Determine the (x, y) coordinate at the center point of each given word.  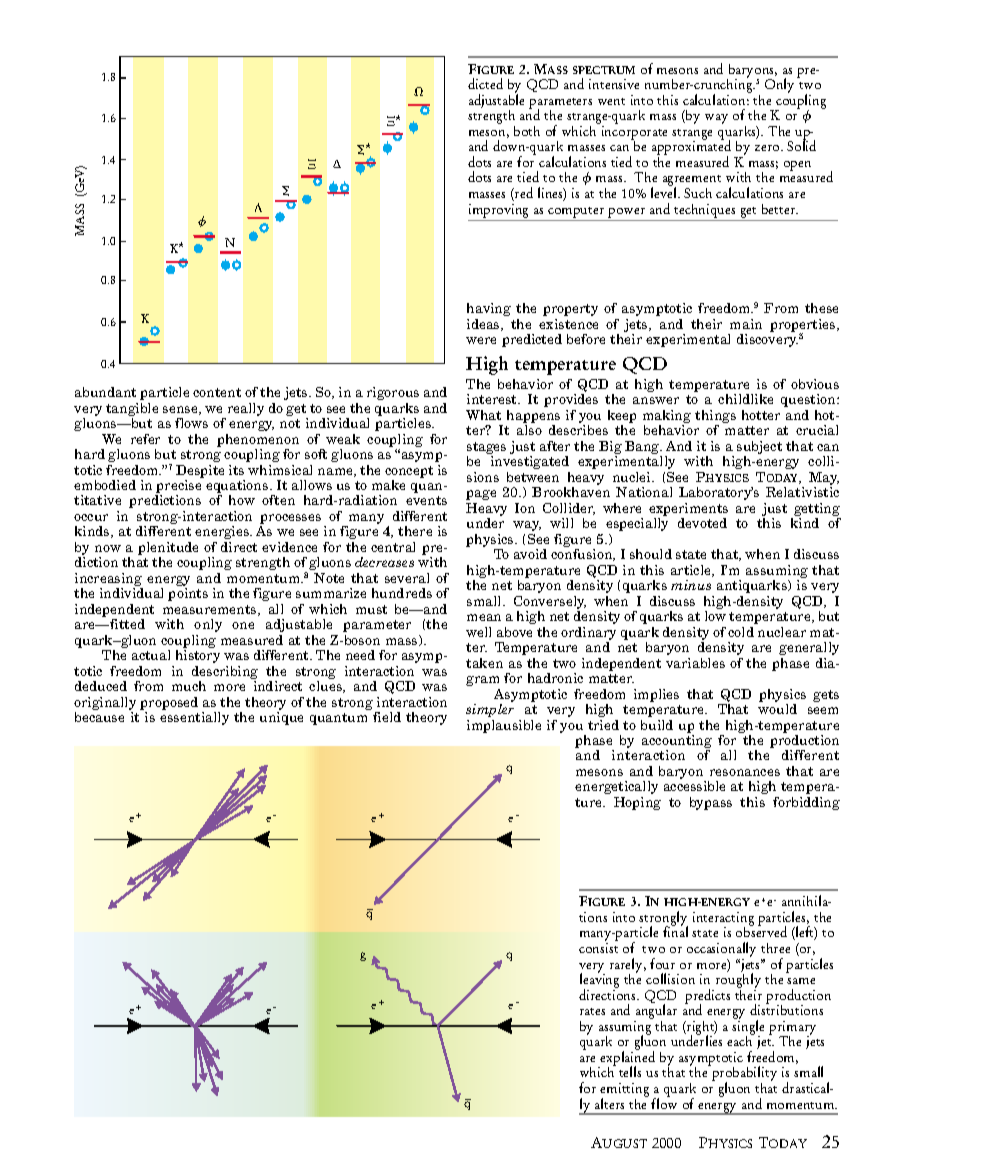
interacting (723, 920)
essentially (194, 718)
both (527, 131)
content (217, 392)
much (189, 686)
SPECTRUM (604, 70)
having (489, 309)
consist (598, 948)
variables (695, 663)
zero (768, 148)
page (481, 495)
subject (759, 449)
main (746, 324)
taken (484, 663)
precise (178, 488)
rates (592, 1011)
